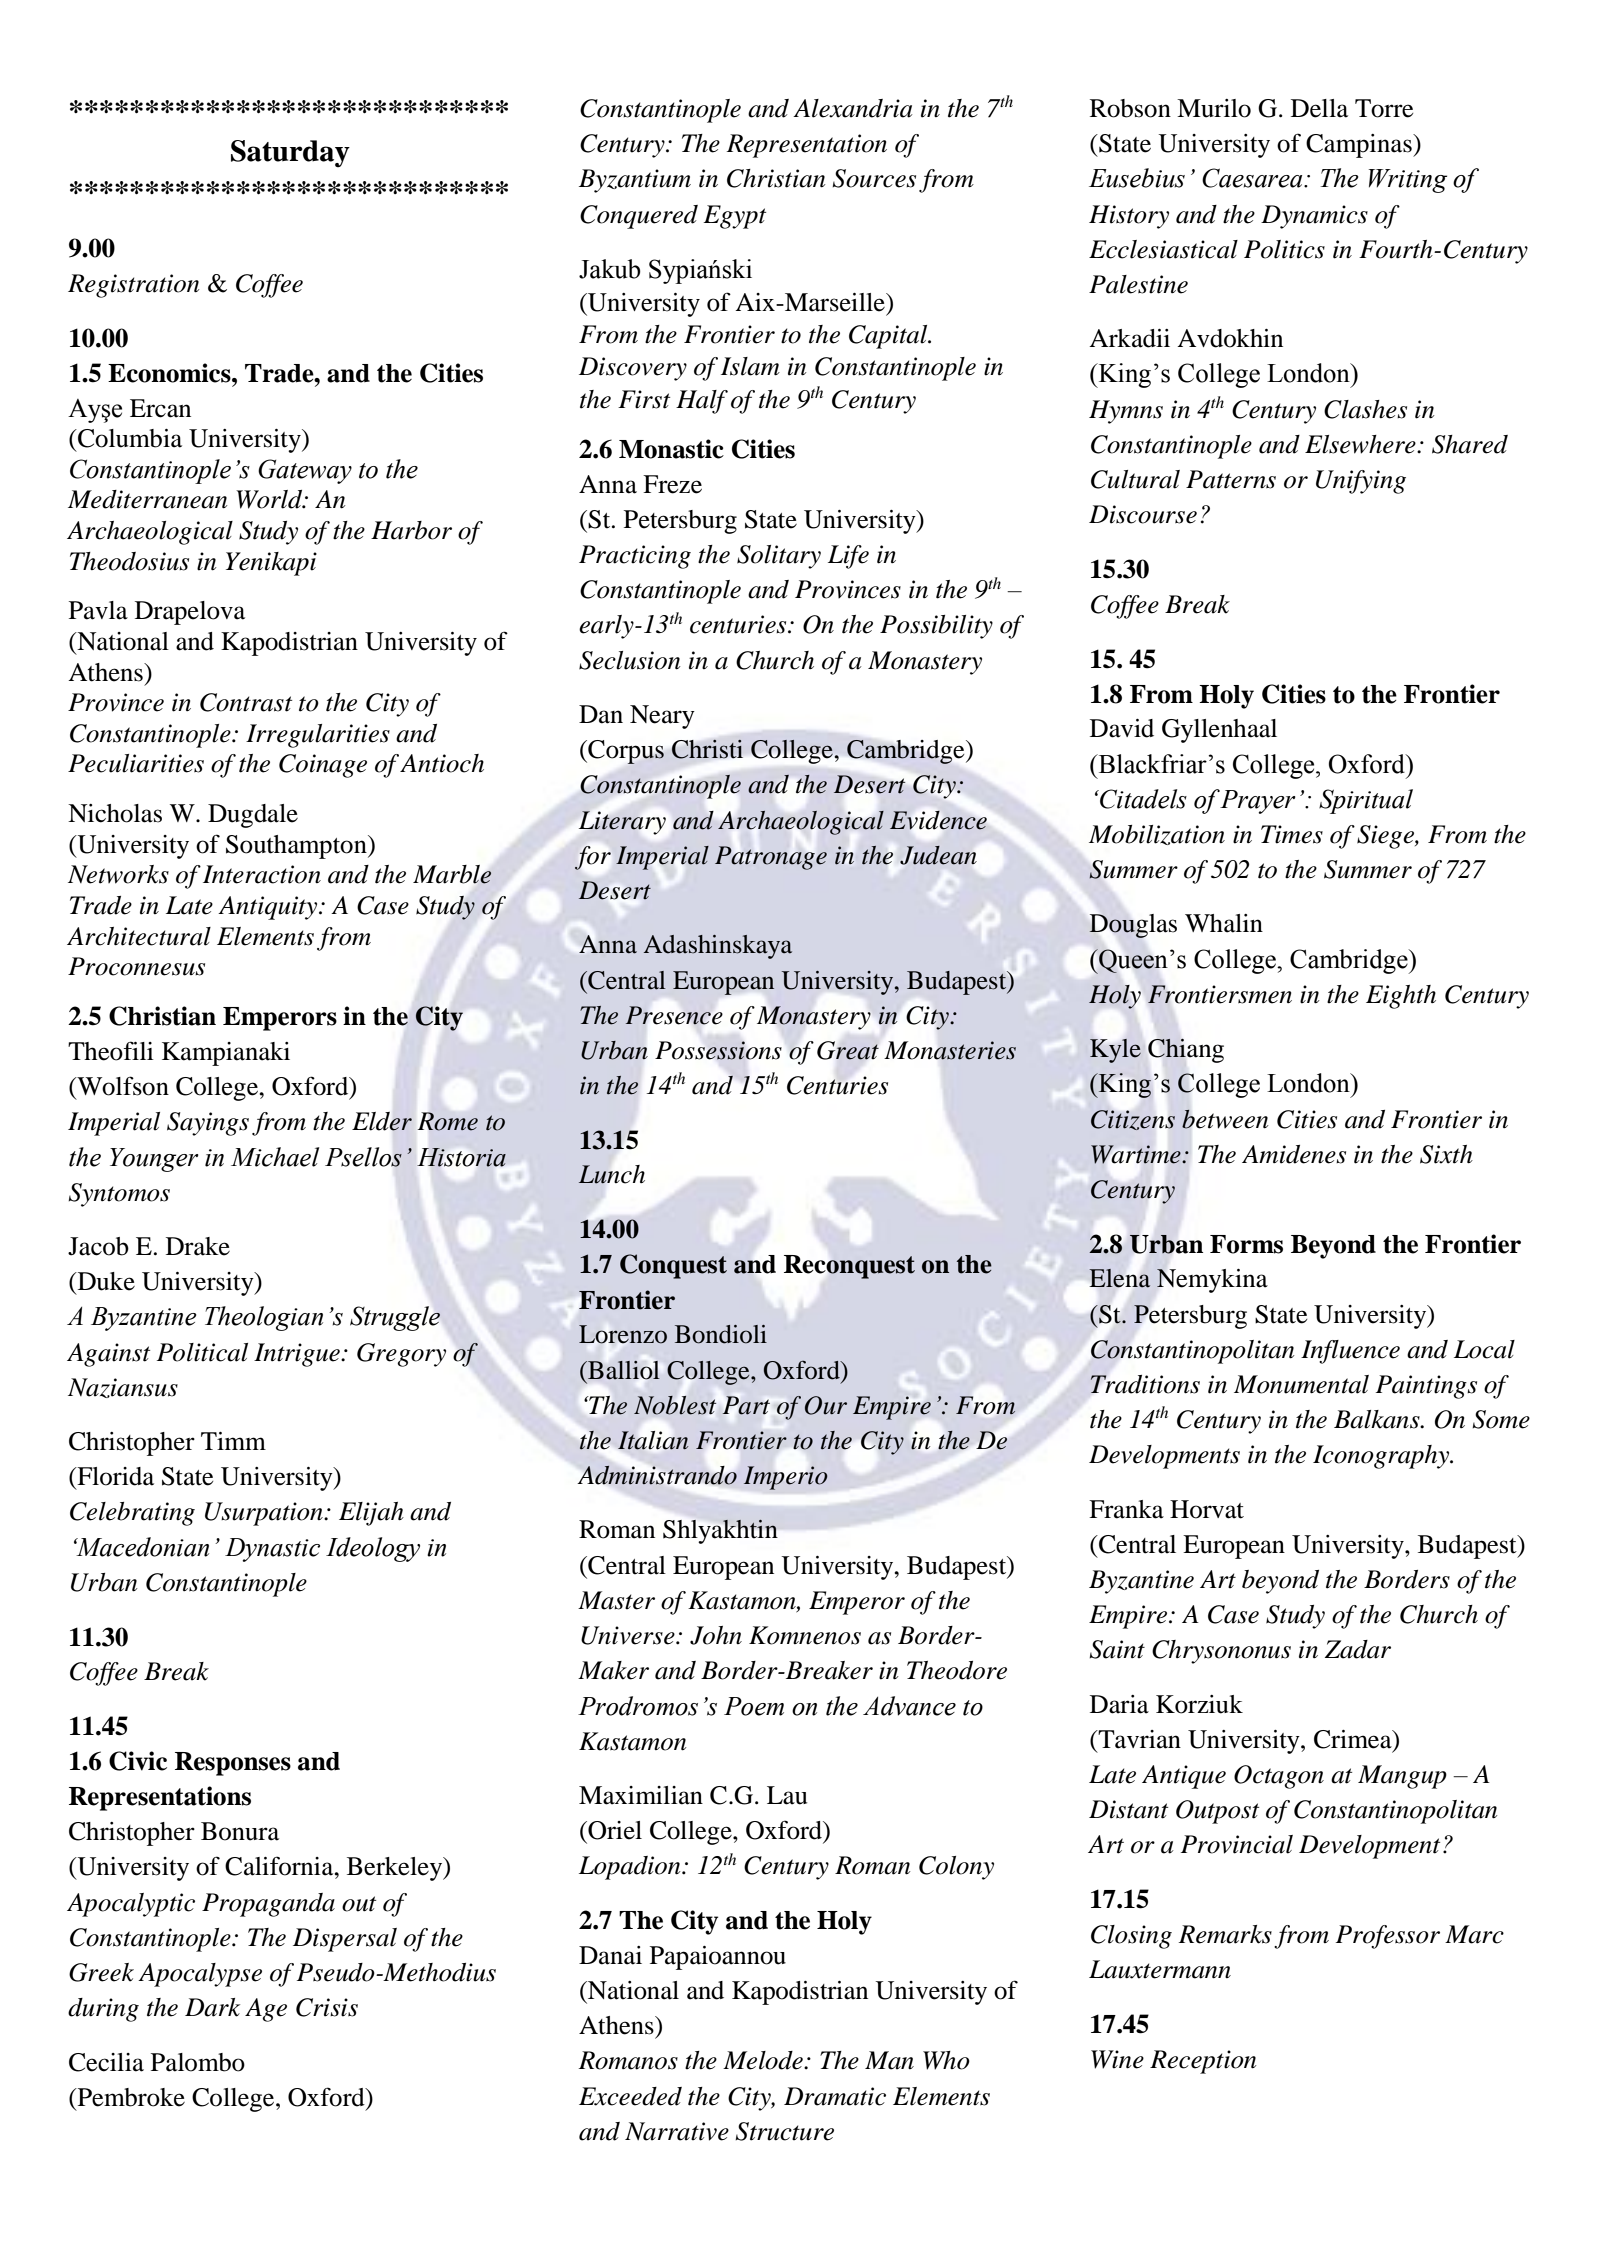 This document has width=1601, height=2264. Describe the element at coordinates (1360, 146) in the document. I see `Campinas` at that location.
